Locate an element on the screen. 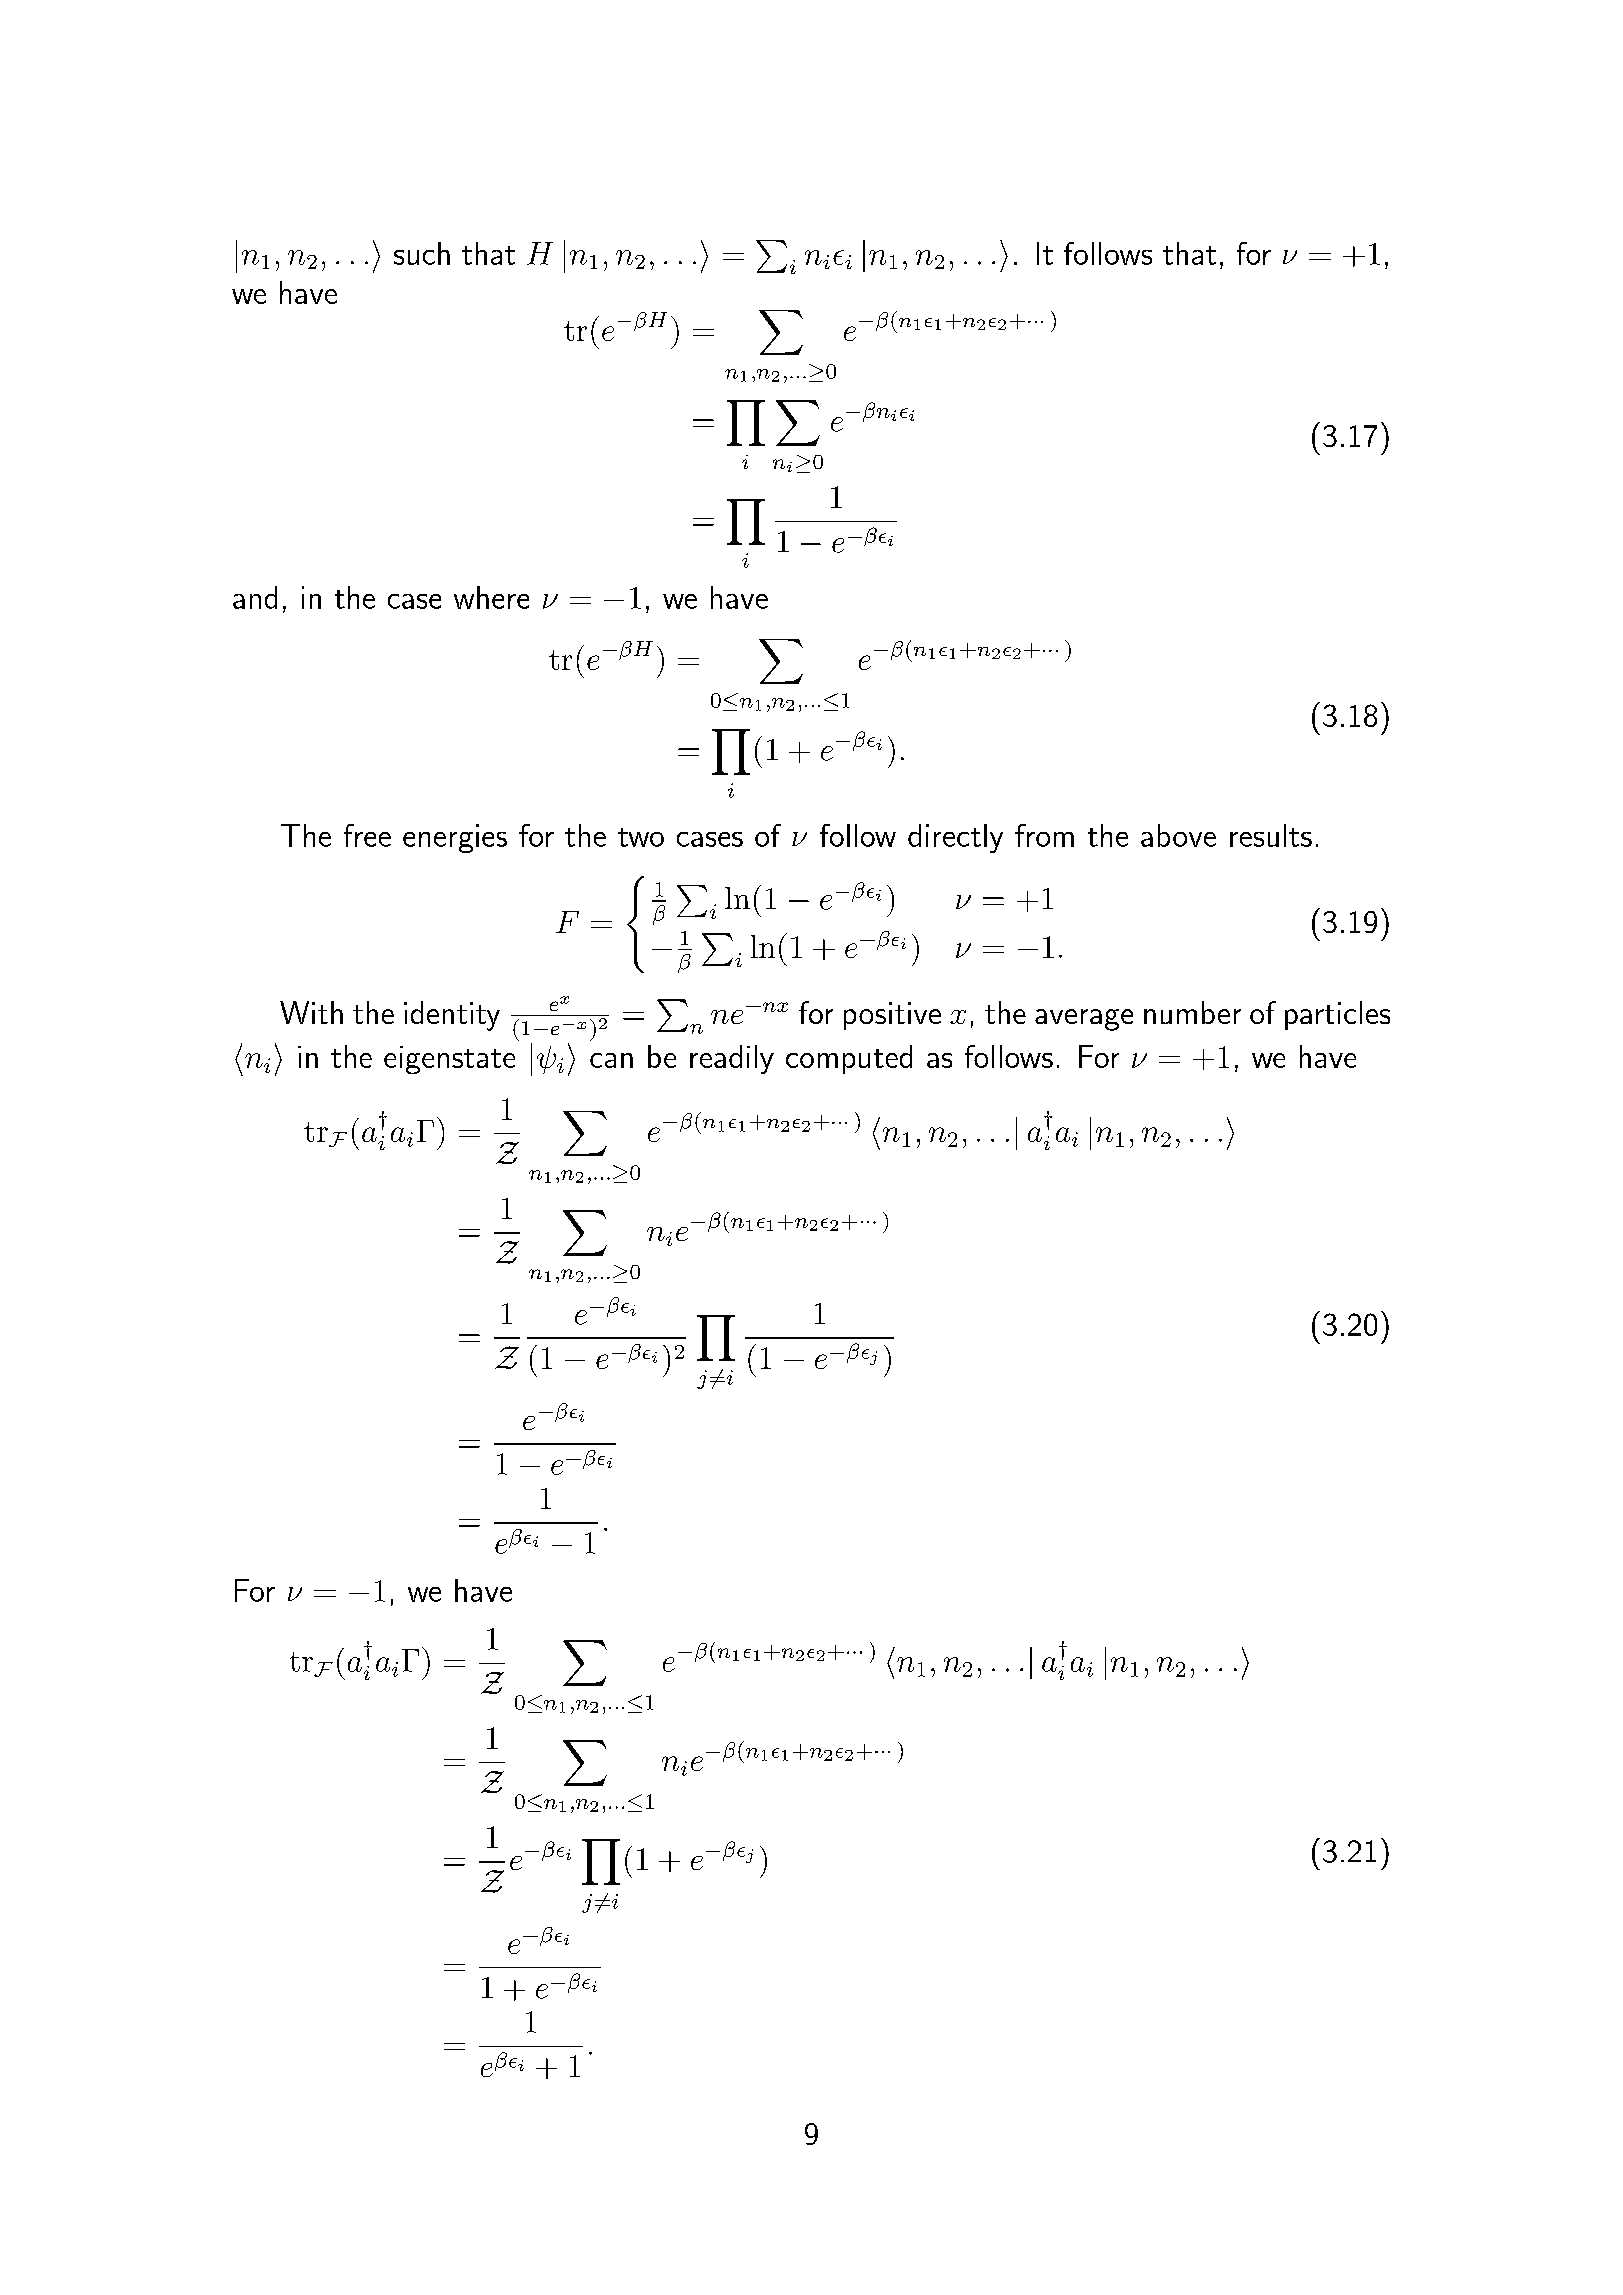 This screenshot has height=2295, width=1623. average is located at coordinates (1084, 1020).
